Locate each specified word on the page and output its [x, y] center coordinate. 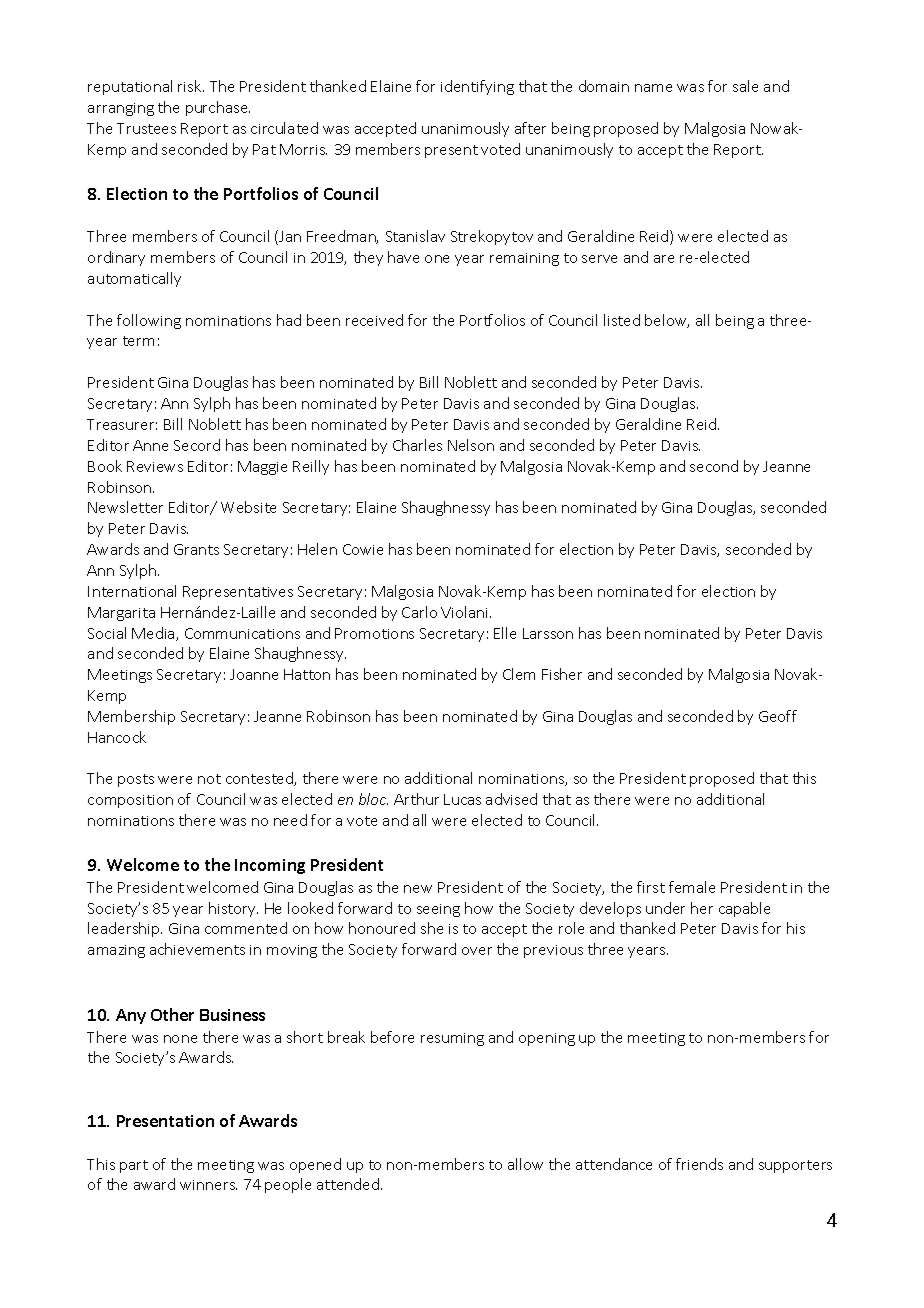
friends [699, 1164]
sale [745, 86]
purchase [218, 108]
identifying [477, 87]
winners [208, 1185]
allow [525, 1164]
